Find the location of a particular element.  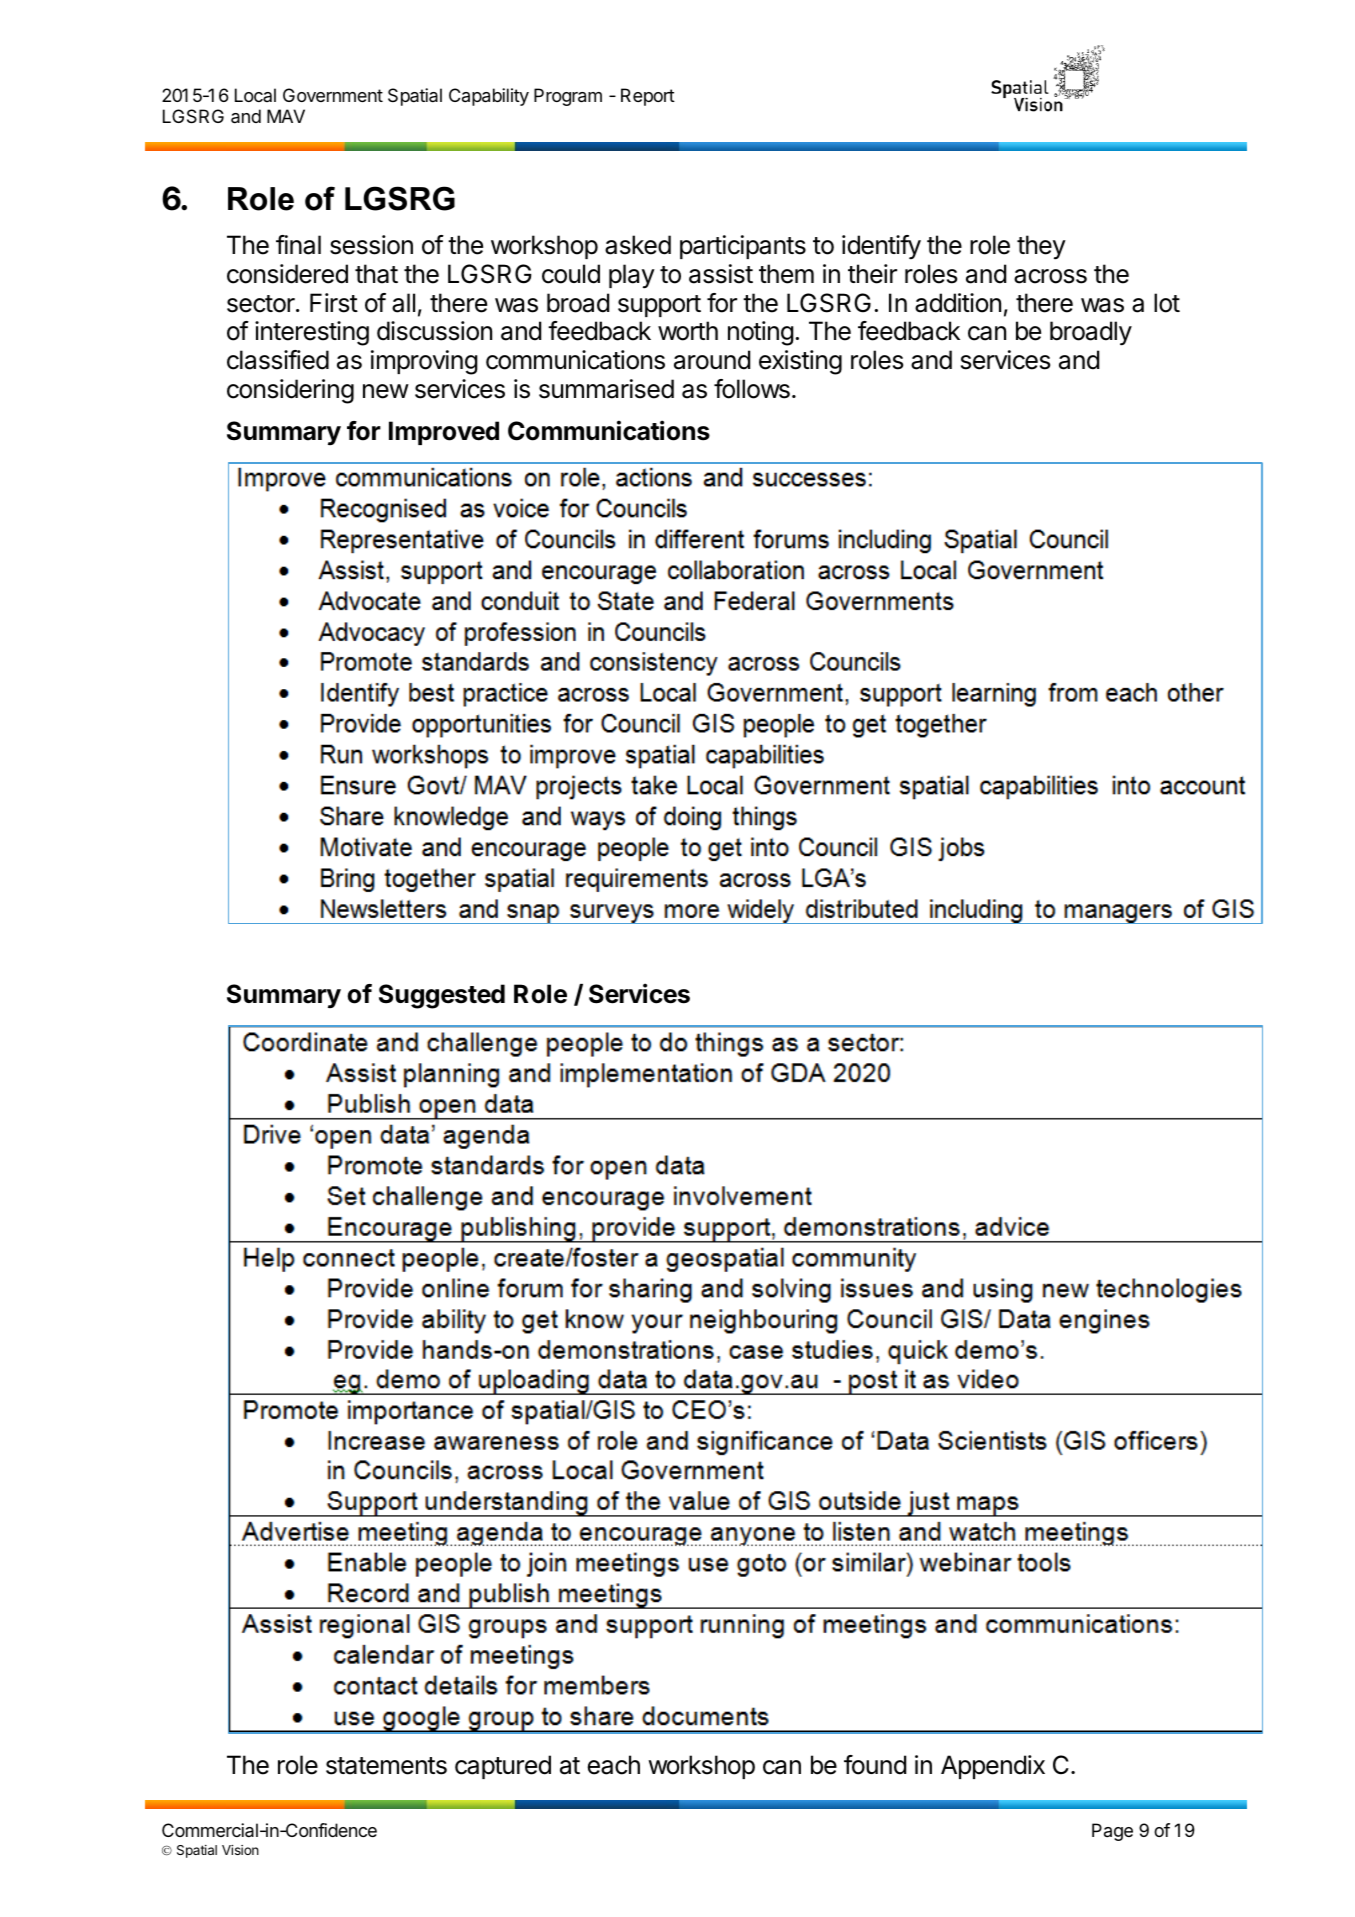

each is located at coordinates (614, 1765).
